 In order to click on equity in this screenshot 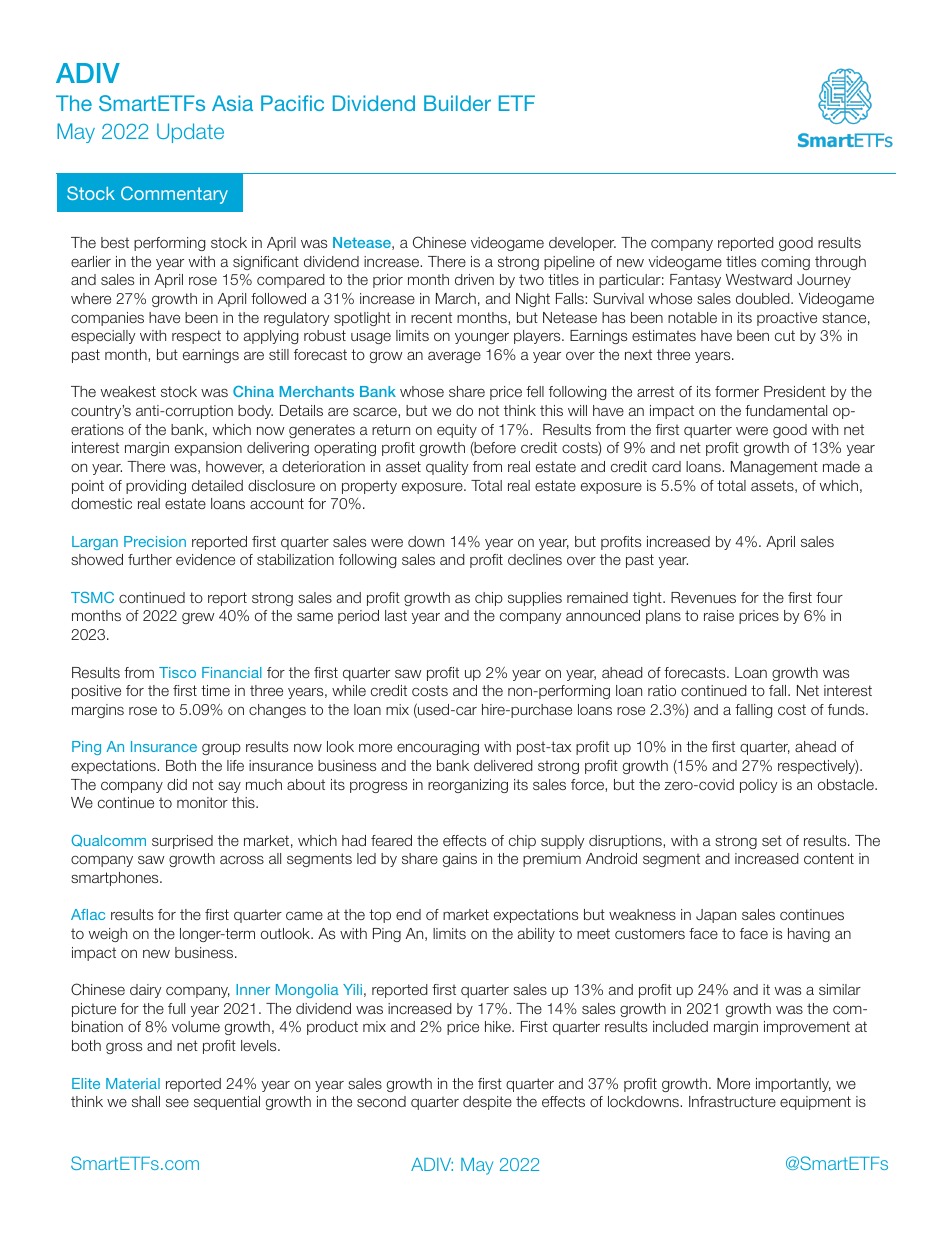, I will do `click(457, 431)`.
